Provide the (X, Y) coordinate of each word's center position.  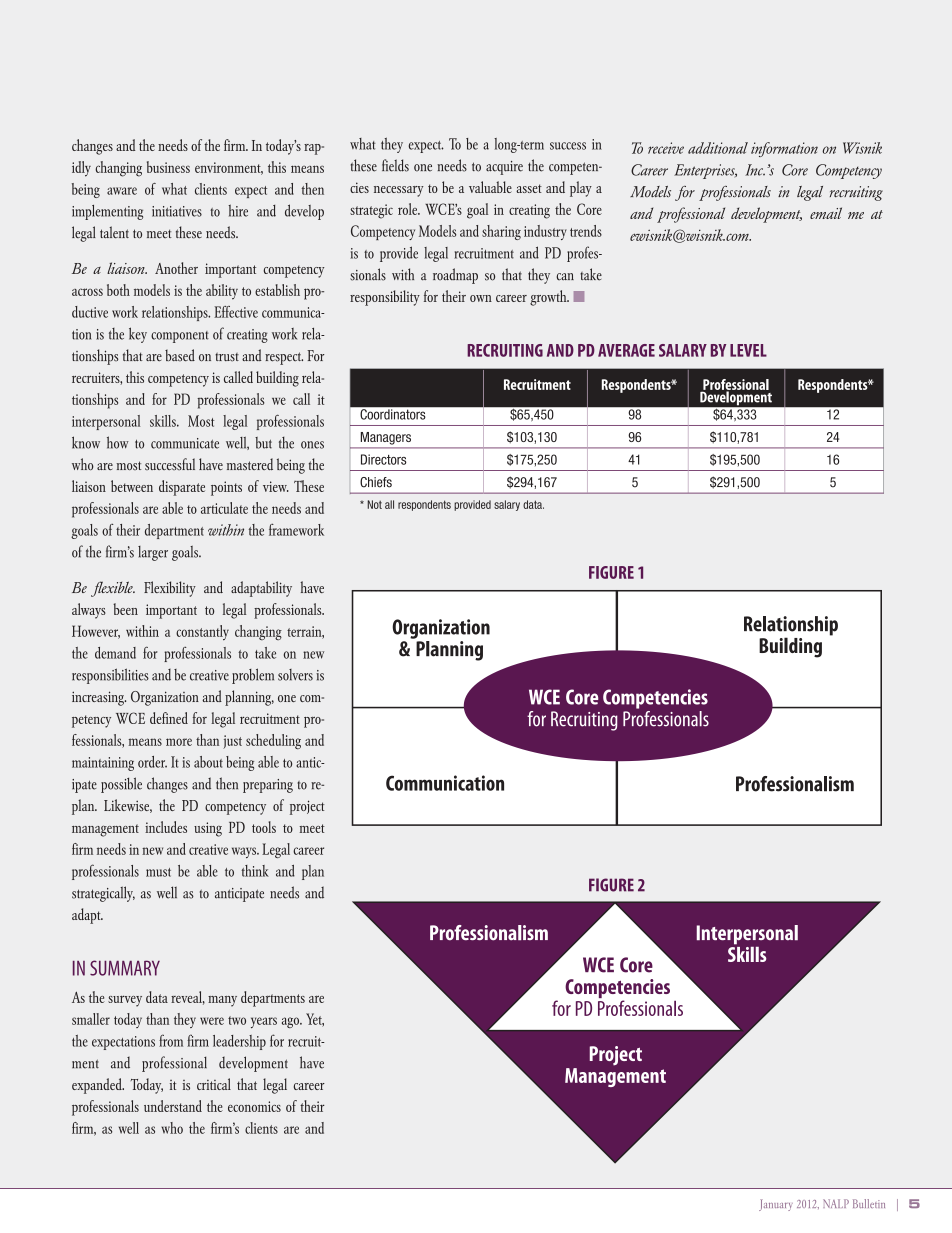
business (168, 167)
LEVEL (748, 350)
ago (292, 1022)
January (776, 1205)
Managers (386, 438)
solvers (295, 675)
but (263, 443)
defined (169, 718)
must (158, 872)
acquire (504, 168)
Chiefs (376, 482)
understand (173, 1106)
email (826, 213)
